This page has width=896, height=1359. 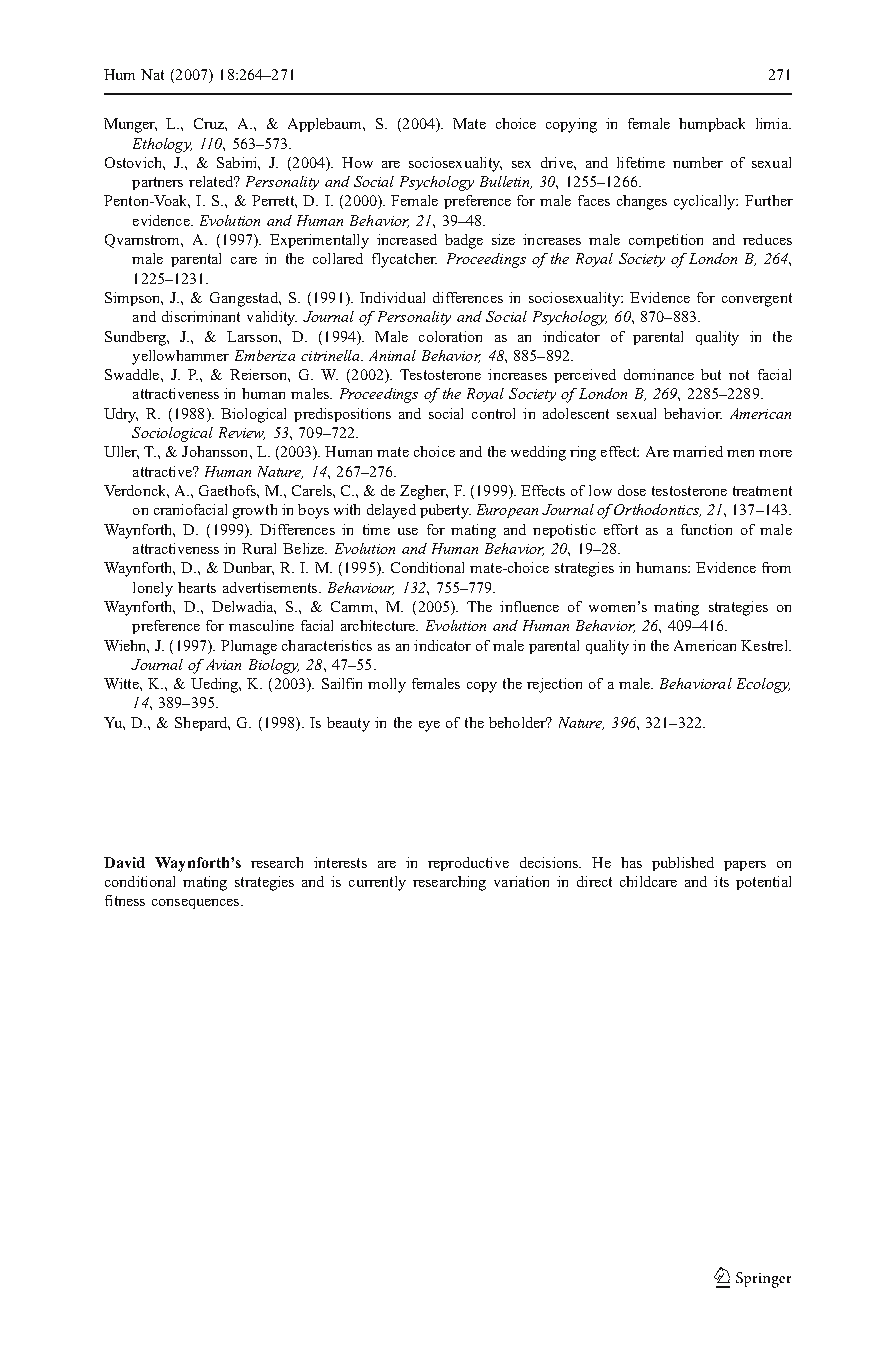 What do you see at coordinates (357, 162) in the page?
I see `How` at bounding box center [357, 162].
